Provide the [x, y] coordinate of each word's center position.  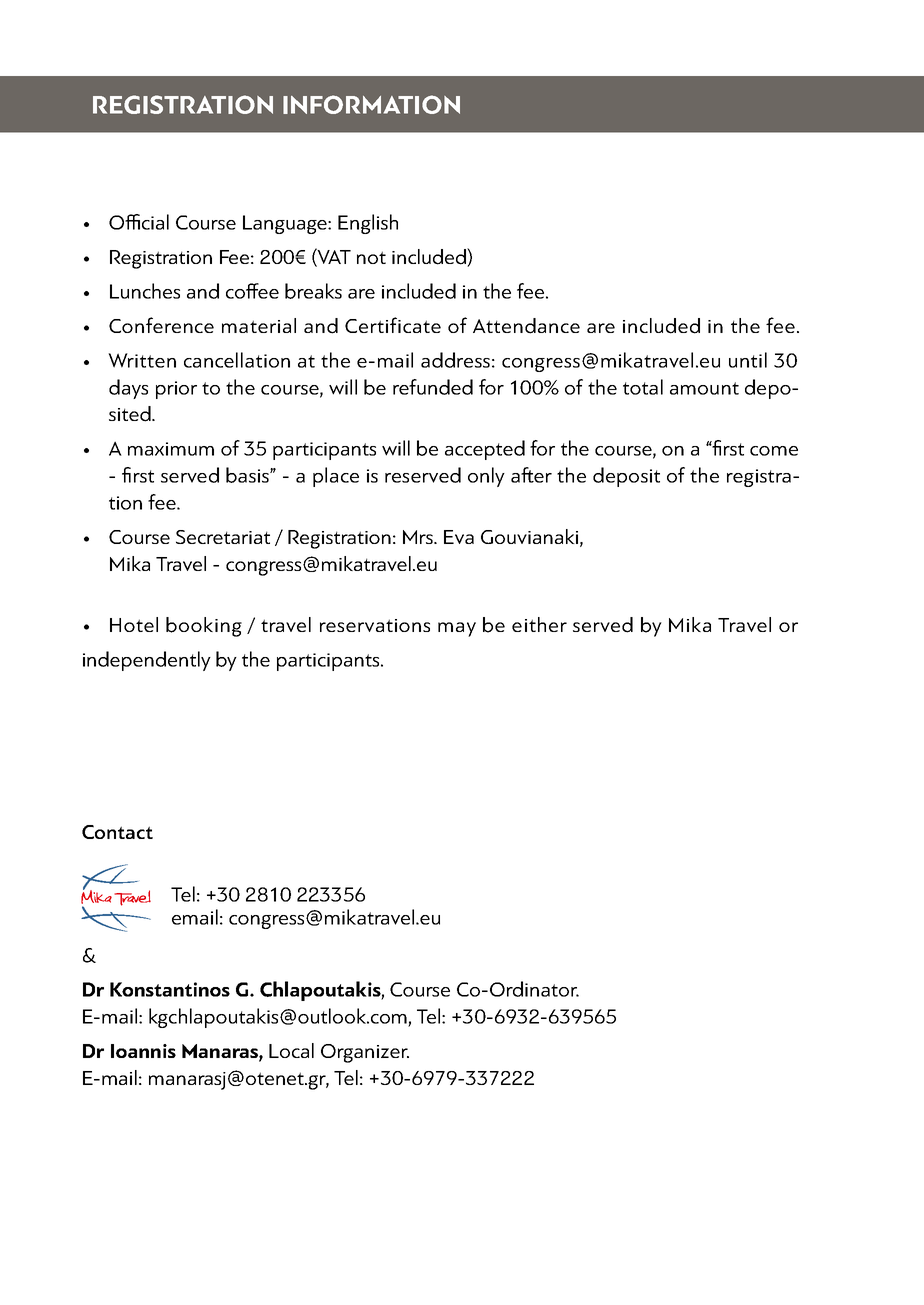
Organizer [365, 1053]
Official [139, 222]
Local [291, 1050]
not [371, 257]
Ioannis [143, 1051]
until [748, 360]
